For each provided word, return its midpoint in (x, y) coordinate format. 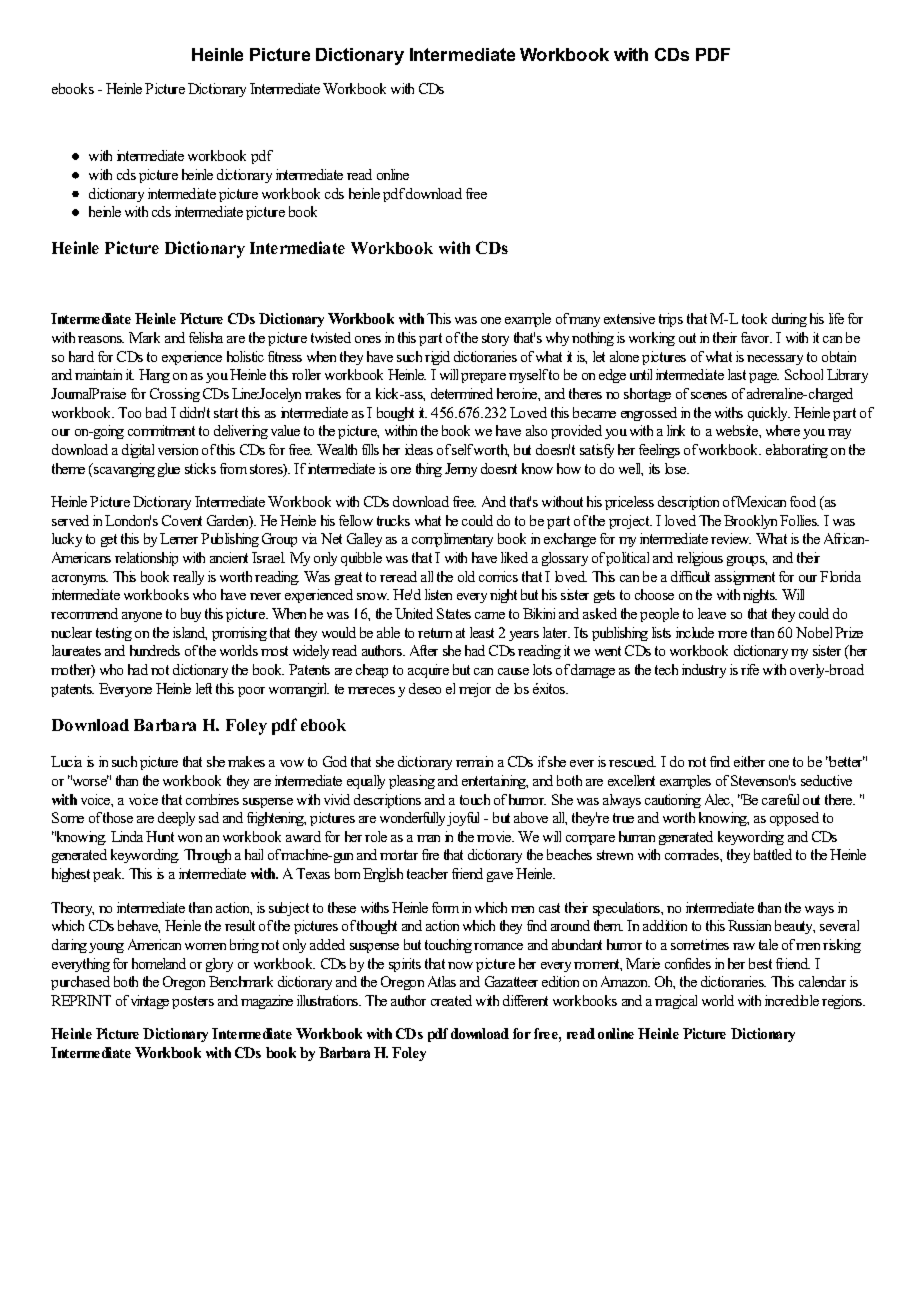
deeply (176, 819)
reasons (101, 339)
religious (700, 559)
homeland (159, 963)
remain (474, 761)
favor (756, 337)
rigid (437, 358)
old (466, 576)
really (188, 578)
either (749, 761)
